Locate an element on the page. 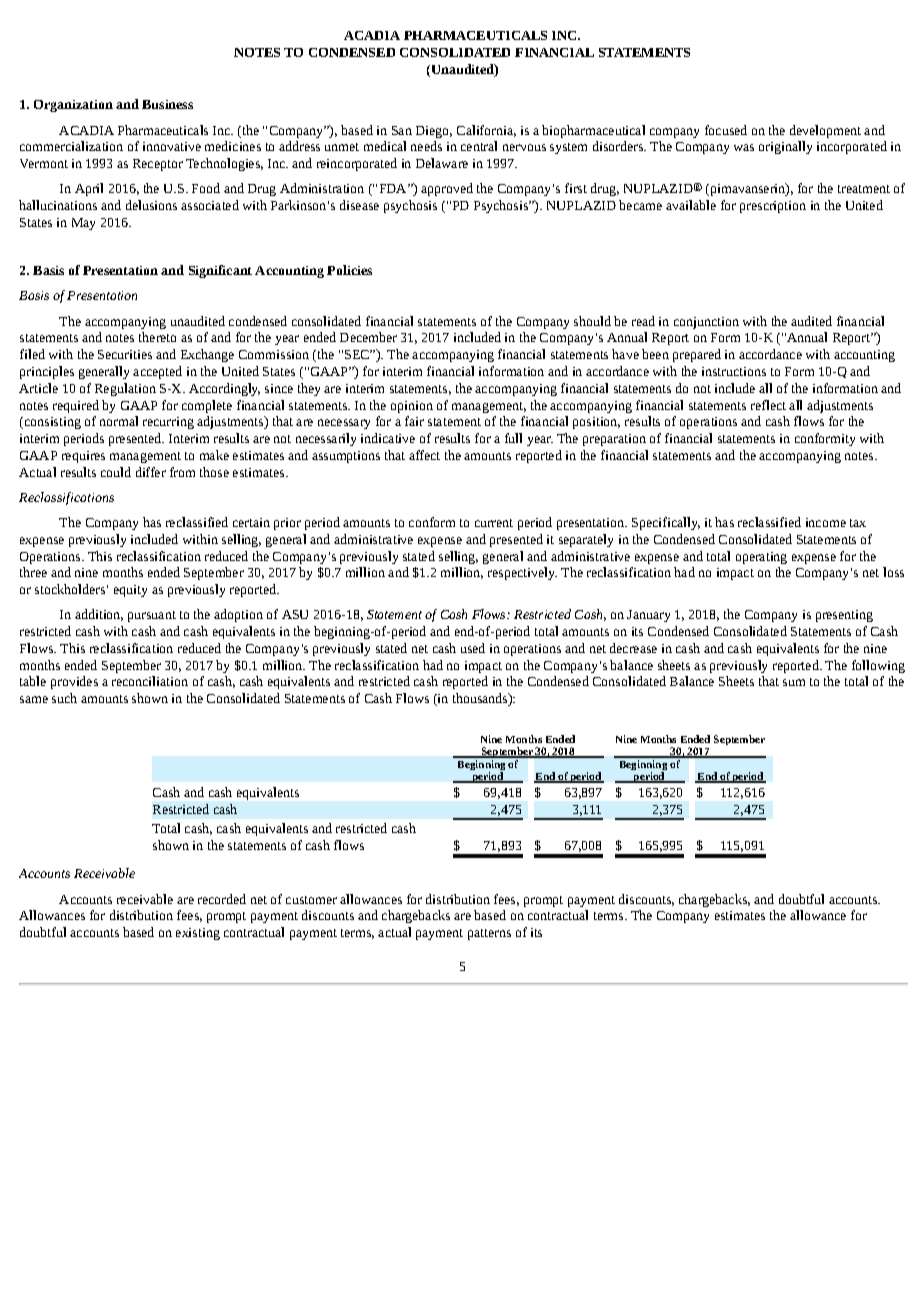 Image resolution: width=924 pixels, height=1308 pixels. conjunction is located at coordinates (706, 323).
